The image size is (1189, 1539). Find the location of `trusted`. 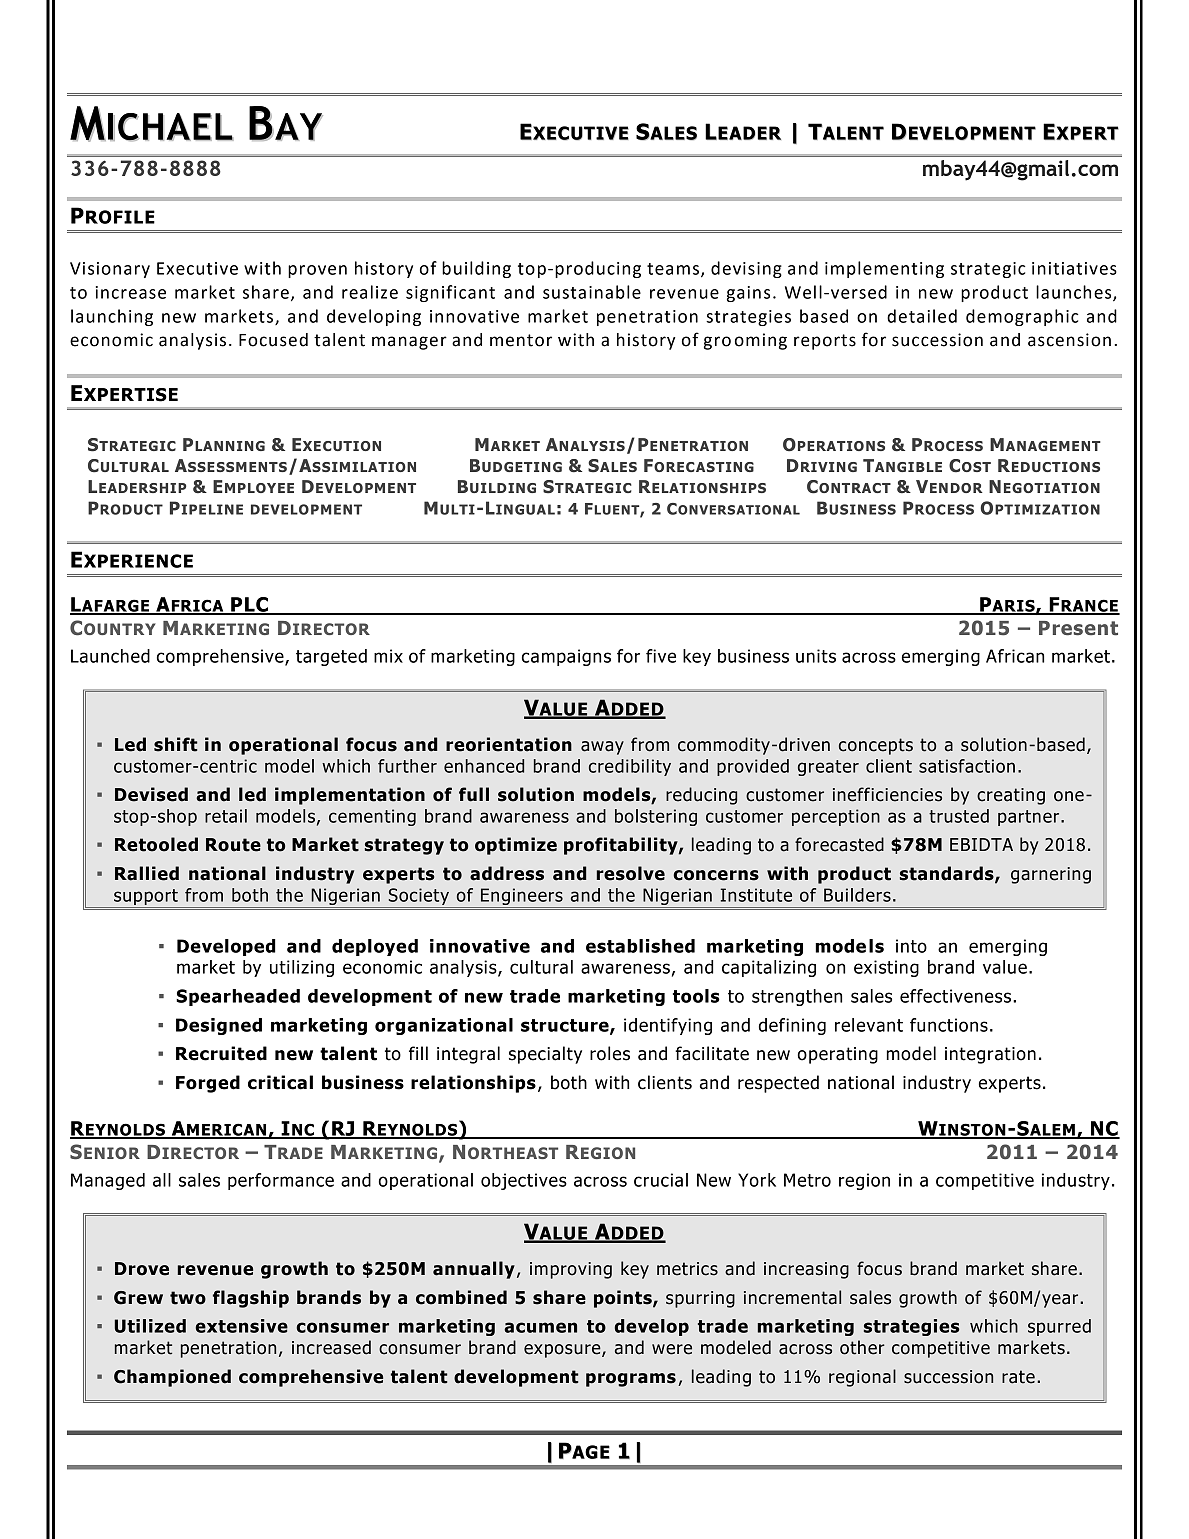

trusted is located at coordinates (959, 816).
